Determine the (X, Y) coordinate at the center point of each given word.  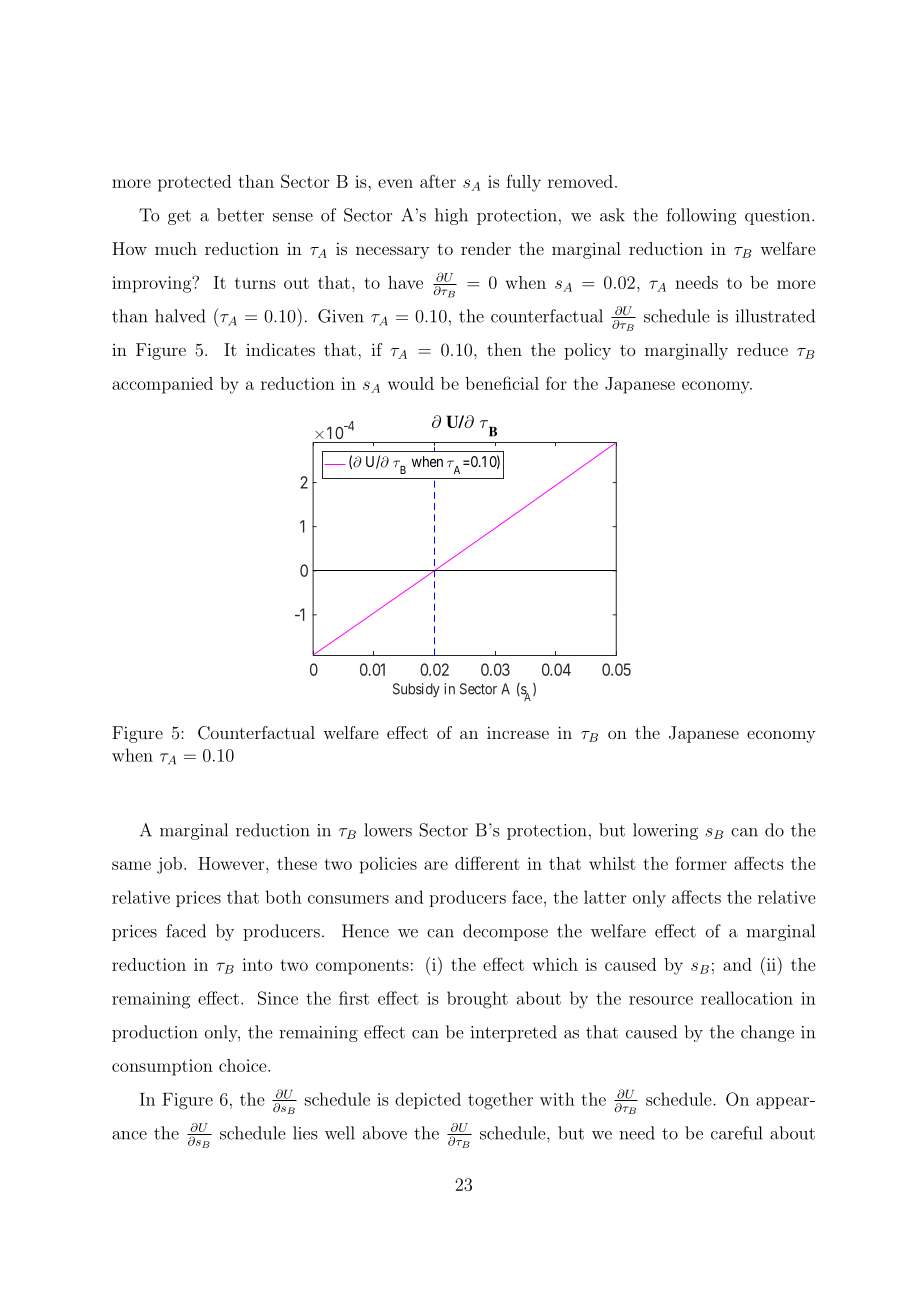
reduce (762, 349)
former (701, 863)
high (451, 216)
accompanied (162, 385)
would (411, 383)
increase (518, 732)
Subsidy (416, 690)
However (232, 863)
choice (244, 1065)
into (257, 964)
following (701, 216)
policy (587, 351)
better (240, 215)
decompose (505, 932)
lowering (665, 831)
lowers (388, 830)
